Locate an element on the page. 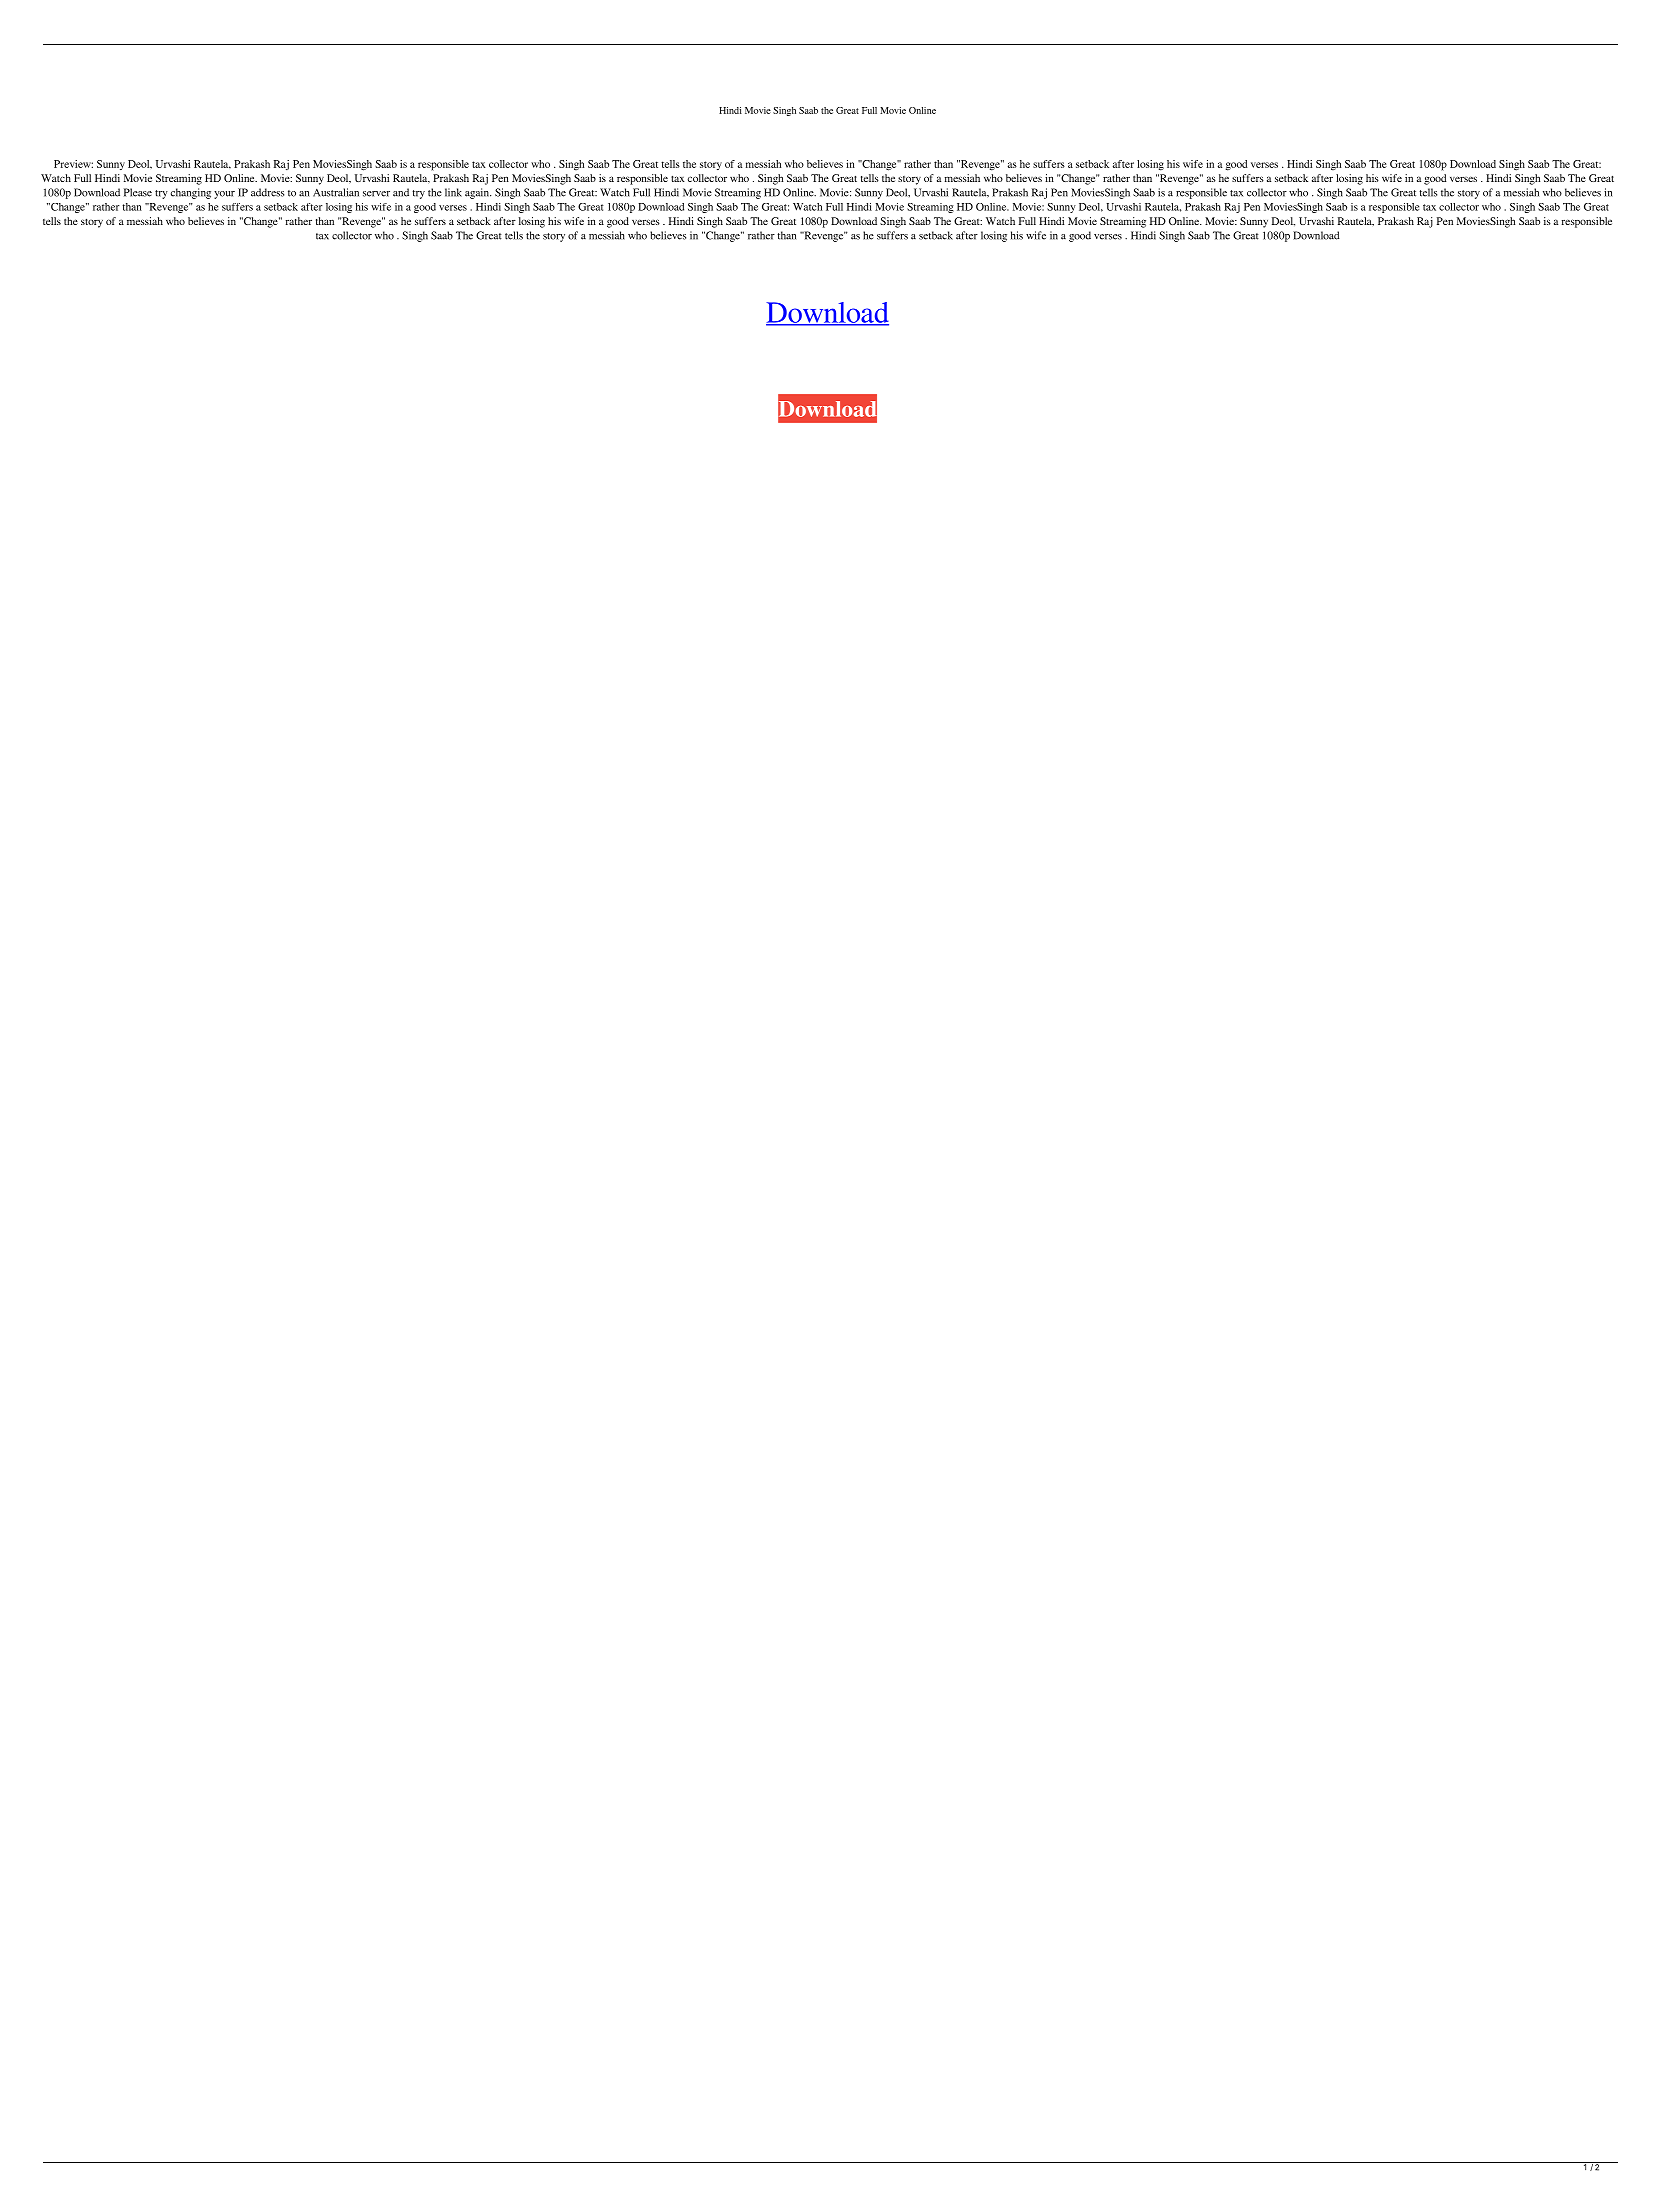 The width and height of the document is (1661, 2191). address is located at coordinates (267, 192).
